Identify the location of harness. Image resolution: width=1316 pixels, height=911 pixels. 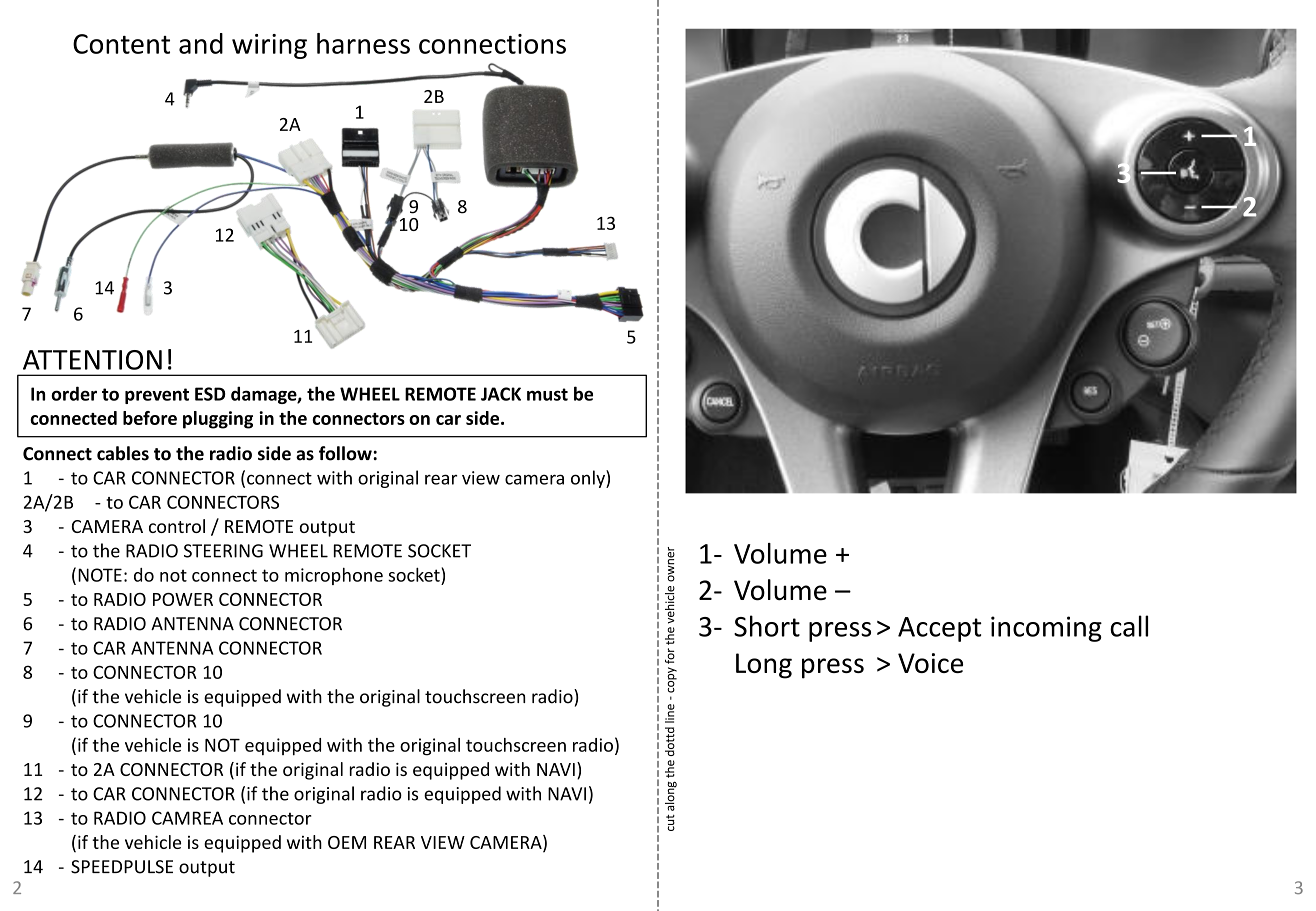
(363, 43).
